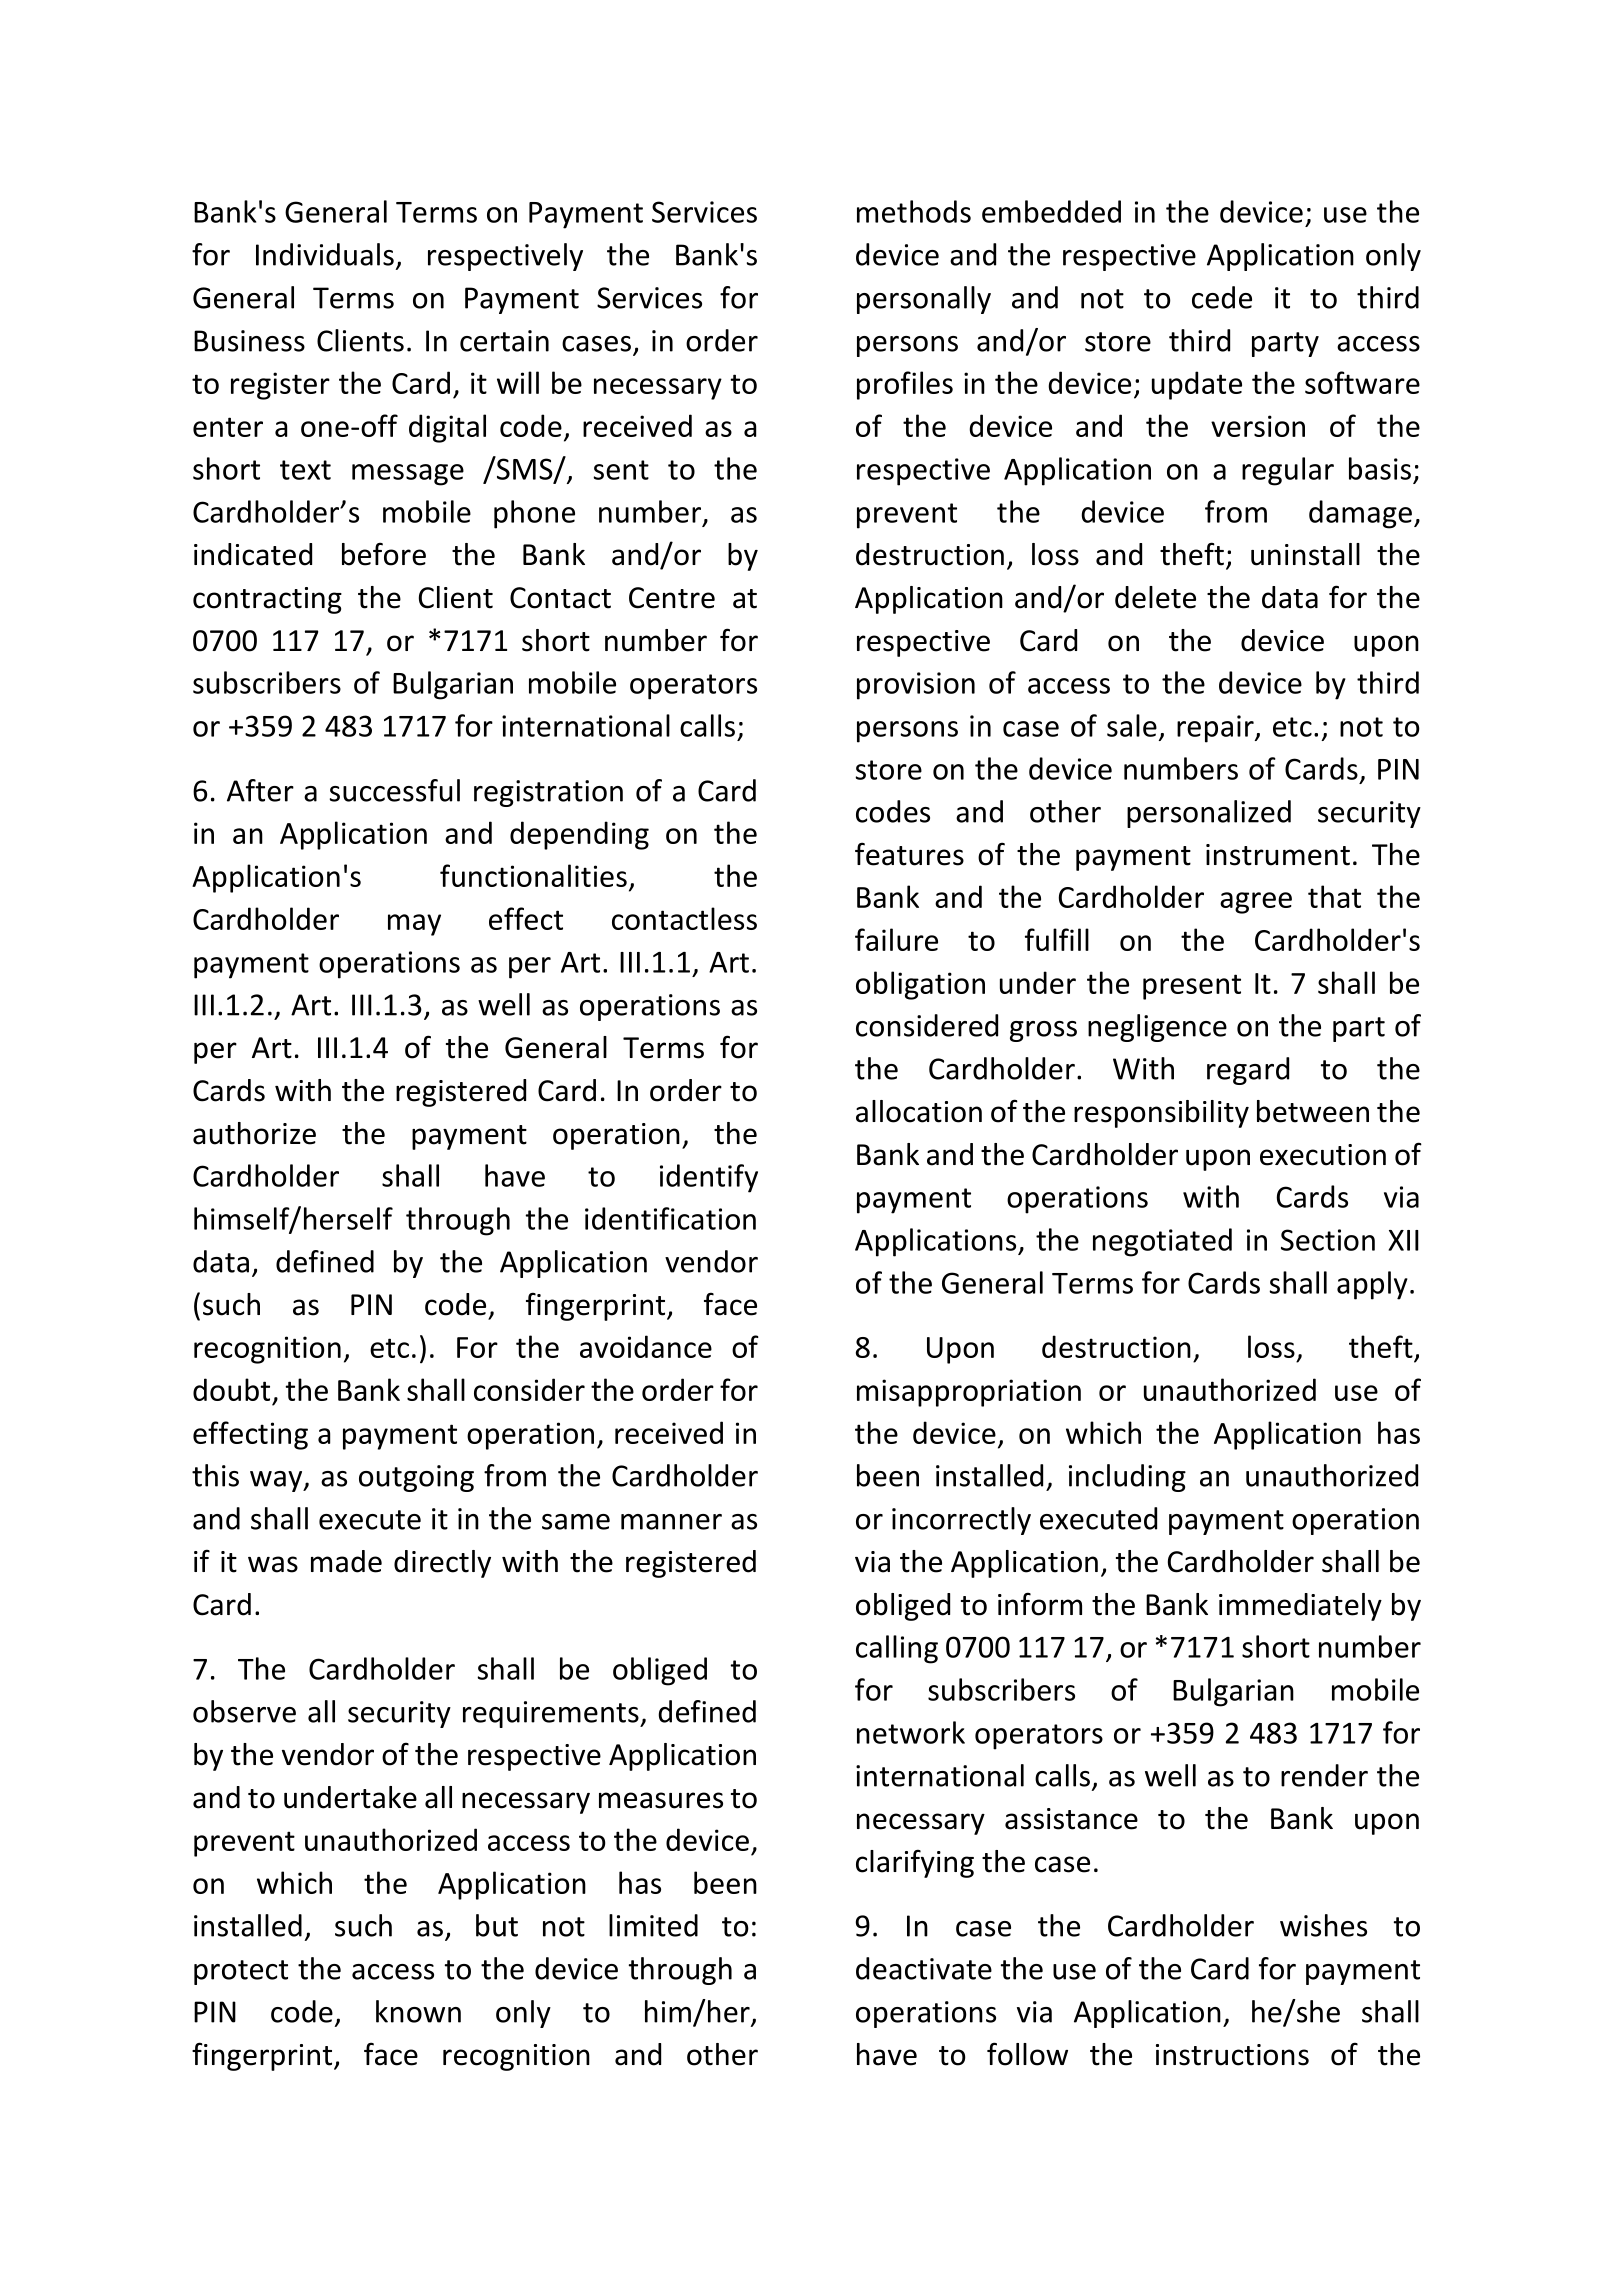  What do you see at coordinates (1216, 729) in the screenshot?
I see `repair` at bounding box center [1216, 729].
